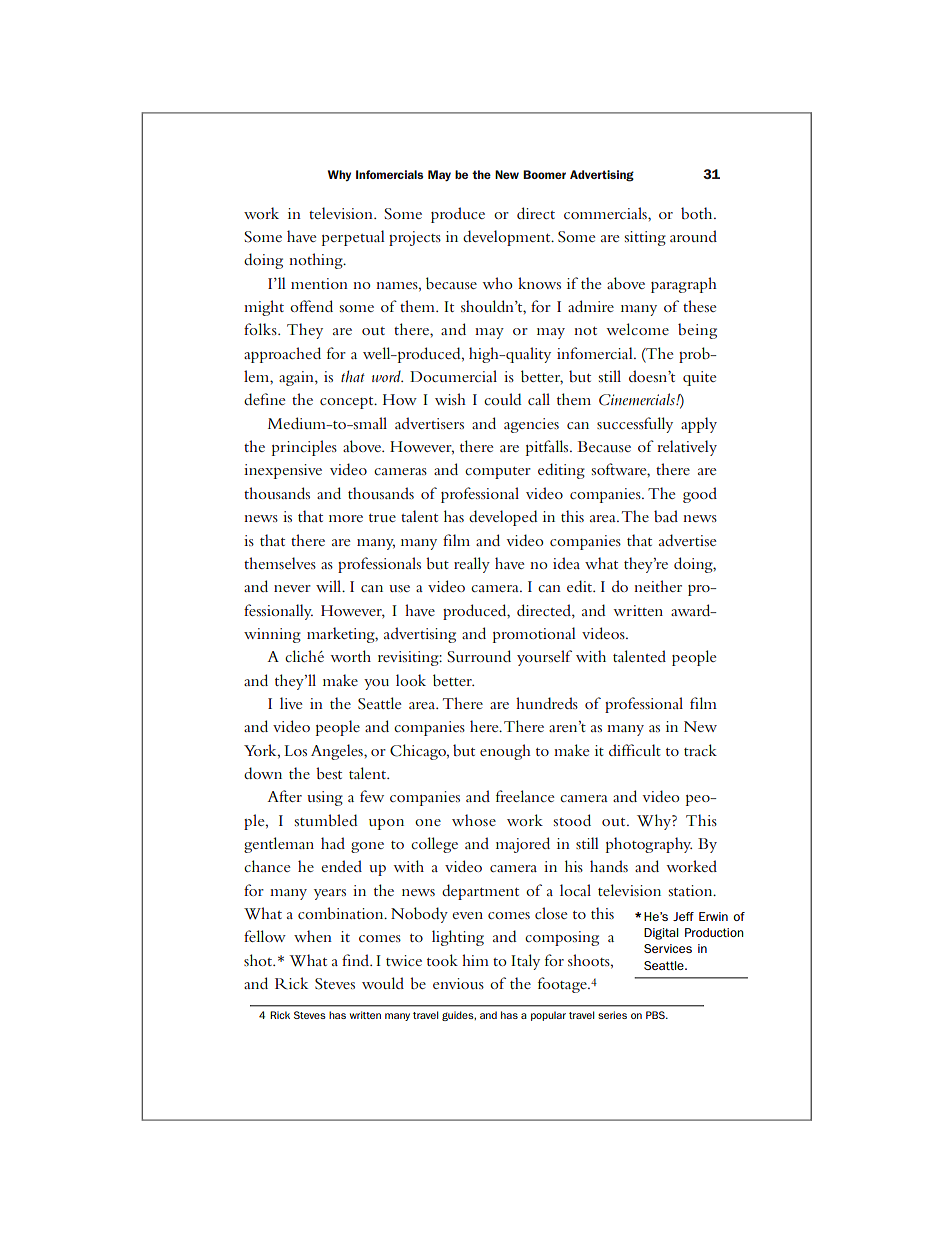  Describe the element at coordinates (698, 213) in the document. I see `both` at that location.
